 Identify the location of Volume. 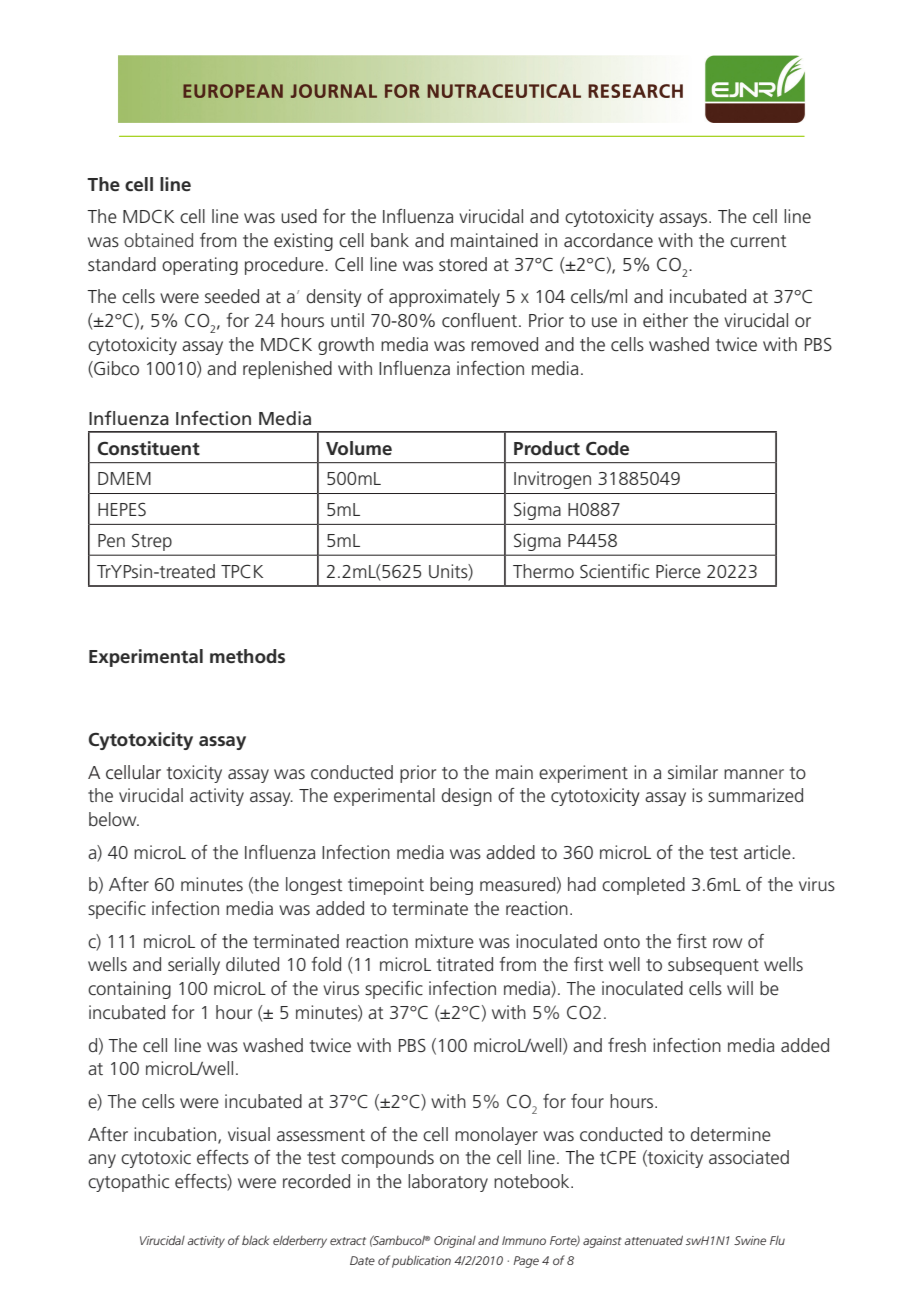
(359, 448).
